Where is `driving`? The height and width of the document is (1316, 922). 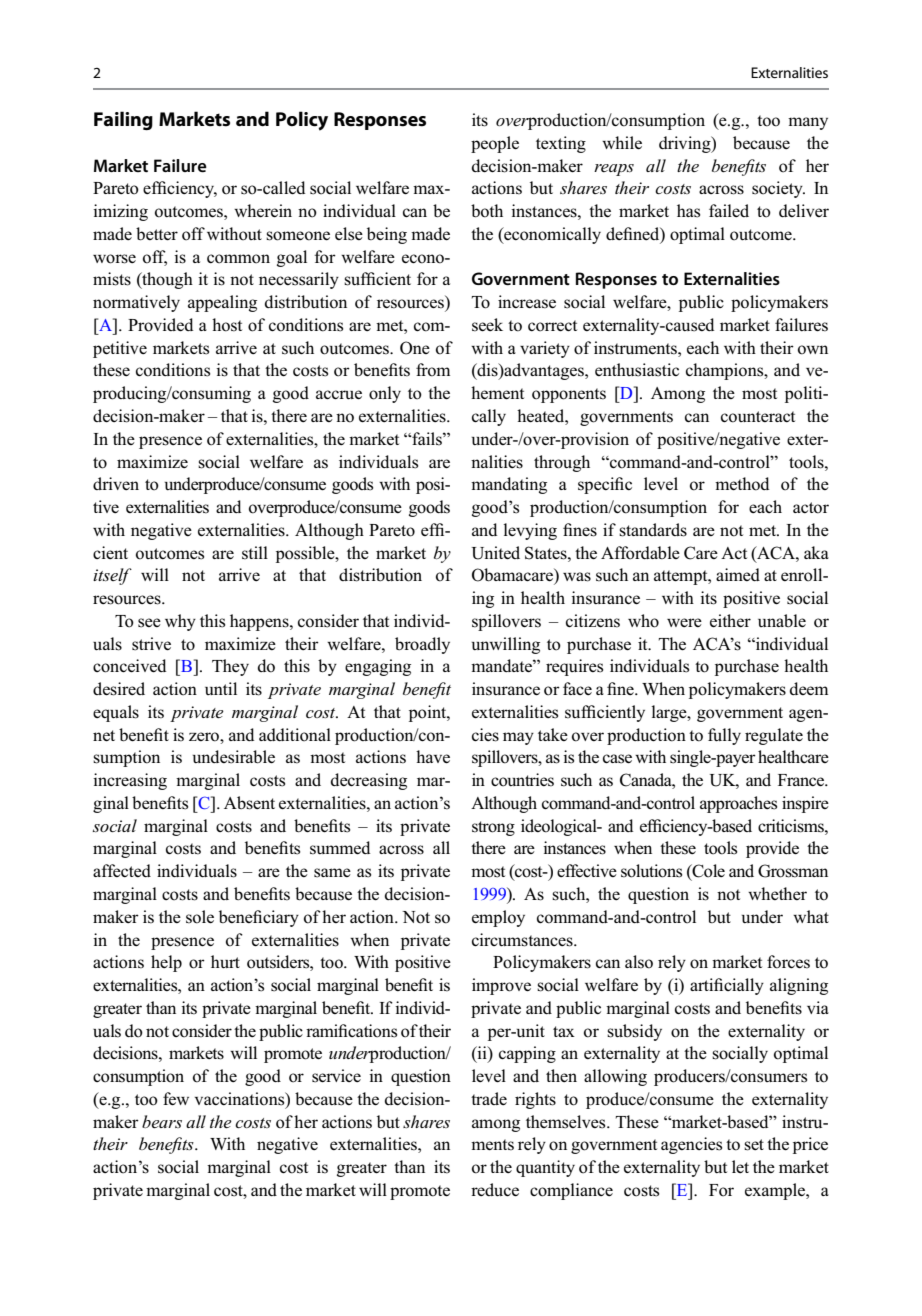
driving is located at coordinates (686, 144).
